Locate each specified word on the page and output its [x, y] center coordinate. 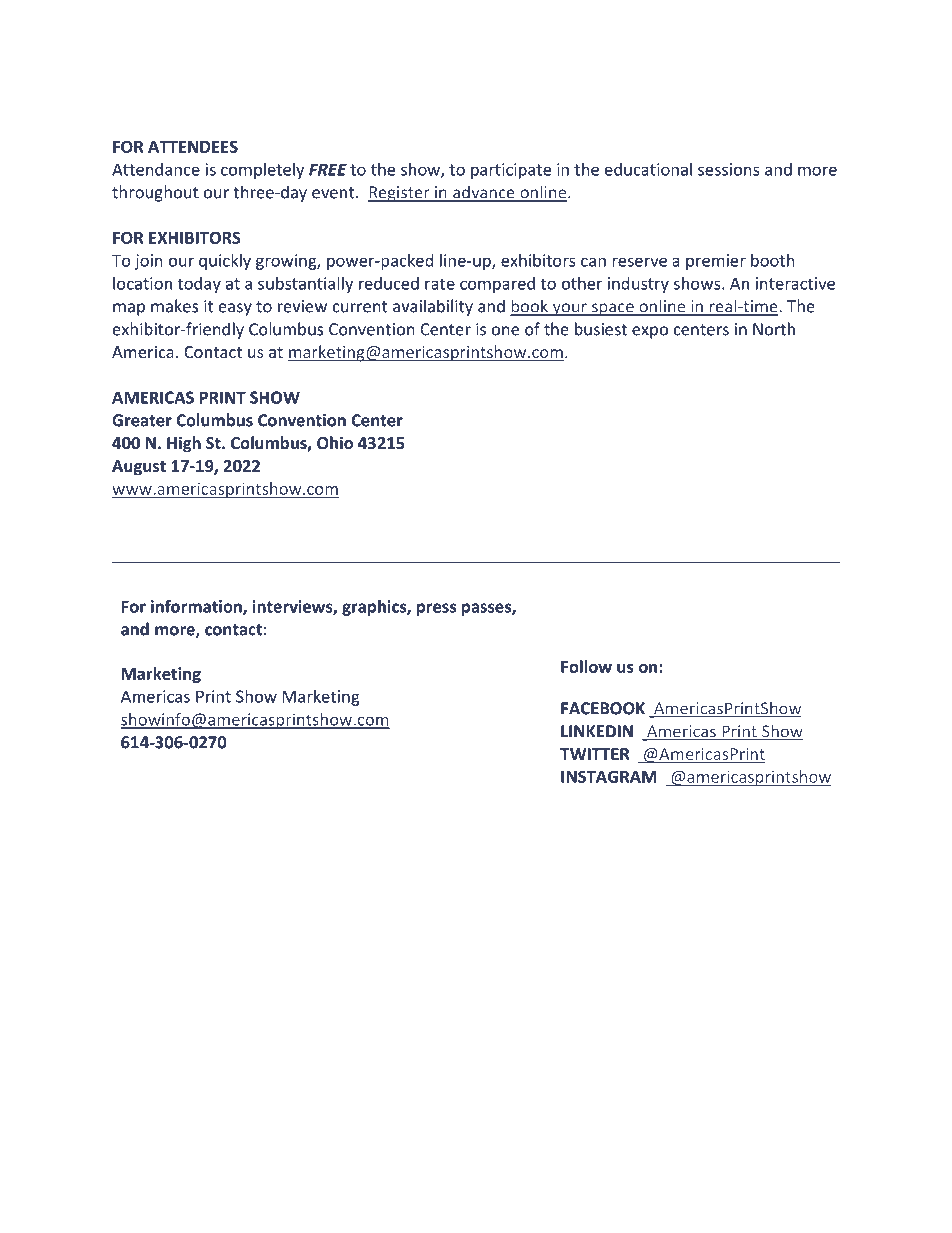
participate [511, 171]
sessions [729, 169]
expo [650, 332]
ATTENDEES [193, 146]
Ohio [335, 442]
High [184, 444]
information [197, 607]
